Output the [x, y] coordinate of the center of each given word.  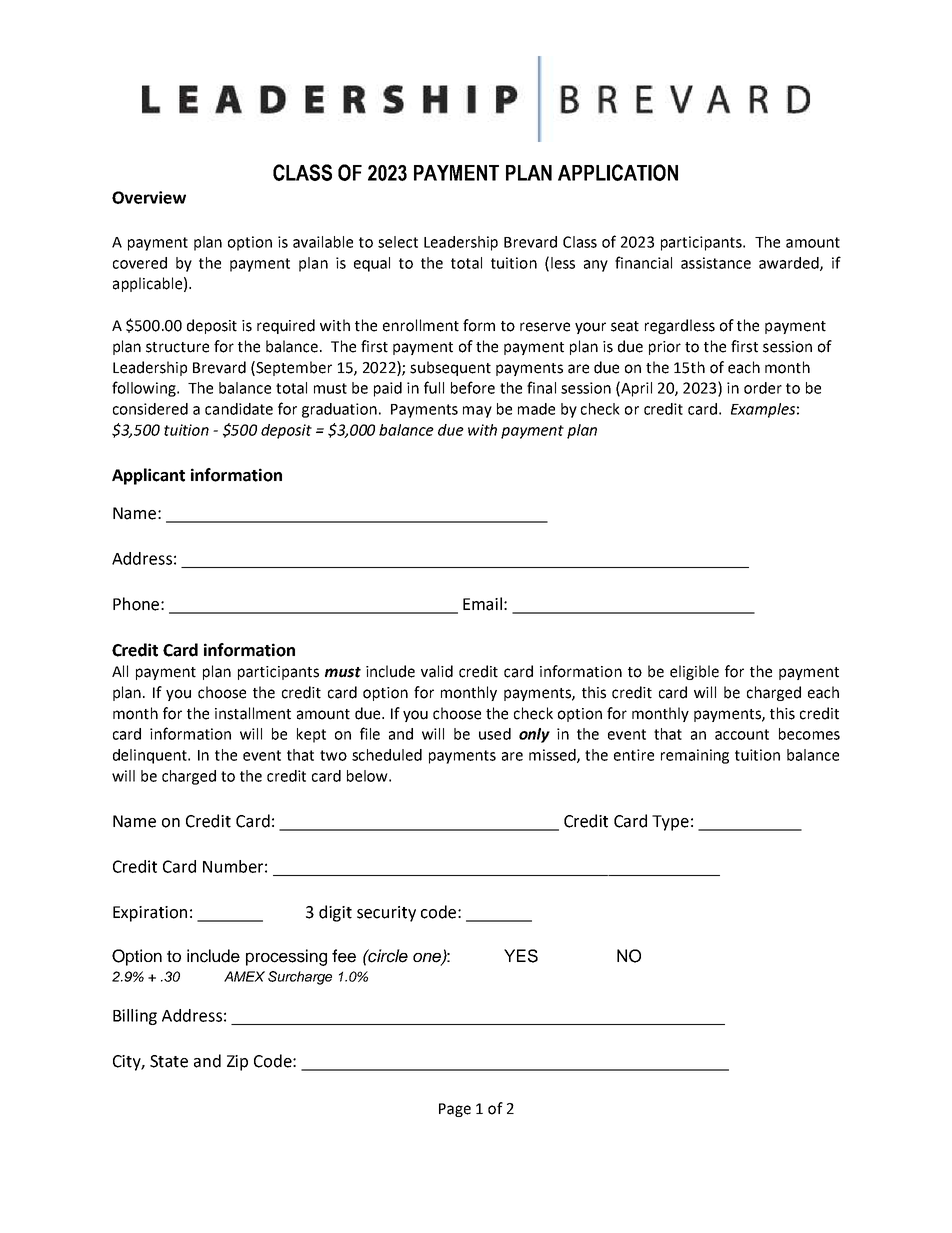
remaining [695, 756]
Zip [237, 1063]
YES [521, 956]
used [495, 734]
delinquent [151, 756]
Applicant [148, 476]
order [763, 388]
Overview [149, 197]
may [477, 412]
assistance [716, 263]
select [398, 242]
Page [455, 1110]
